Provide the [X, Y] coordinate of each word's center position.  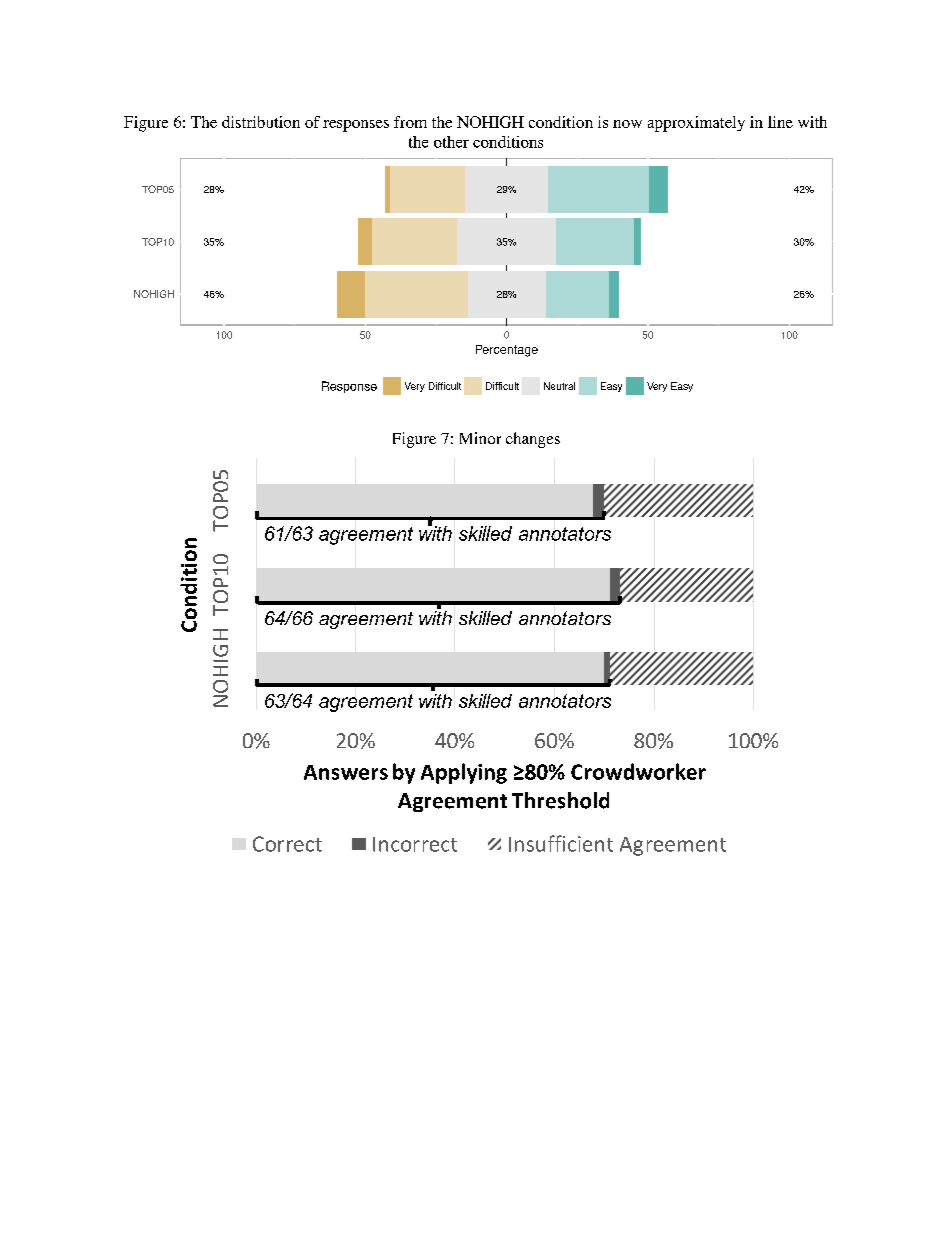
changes [533, 440]
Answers [346, 772]
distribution [261, 122]
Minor [480, 438]
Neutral [559, 386]
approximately [696, 124]
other [451, 142]
